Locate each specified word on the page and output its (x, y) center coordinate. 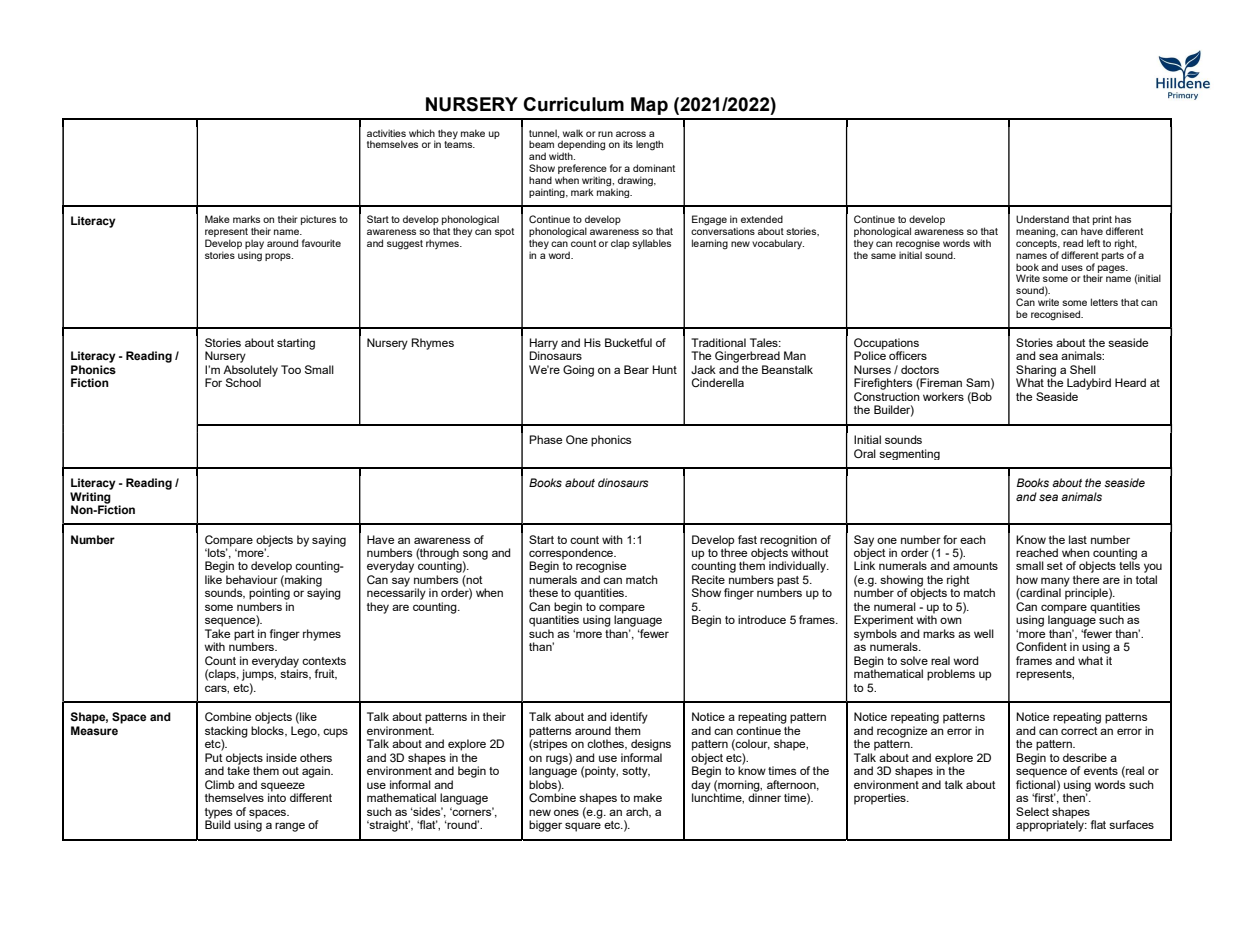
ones (566, 812)
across (631, 134)
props (279, 257)
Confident (1041, 646)
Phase (545, 439)
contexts (324, 661)
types (218, 814)
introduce (762, 619)
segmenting (909, 454)
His (592, 342)
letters (1104, 302)
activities (386, 133)
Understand (1042, 219)
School (243, 382)
